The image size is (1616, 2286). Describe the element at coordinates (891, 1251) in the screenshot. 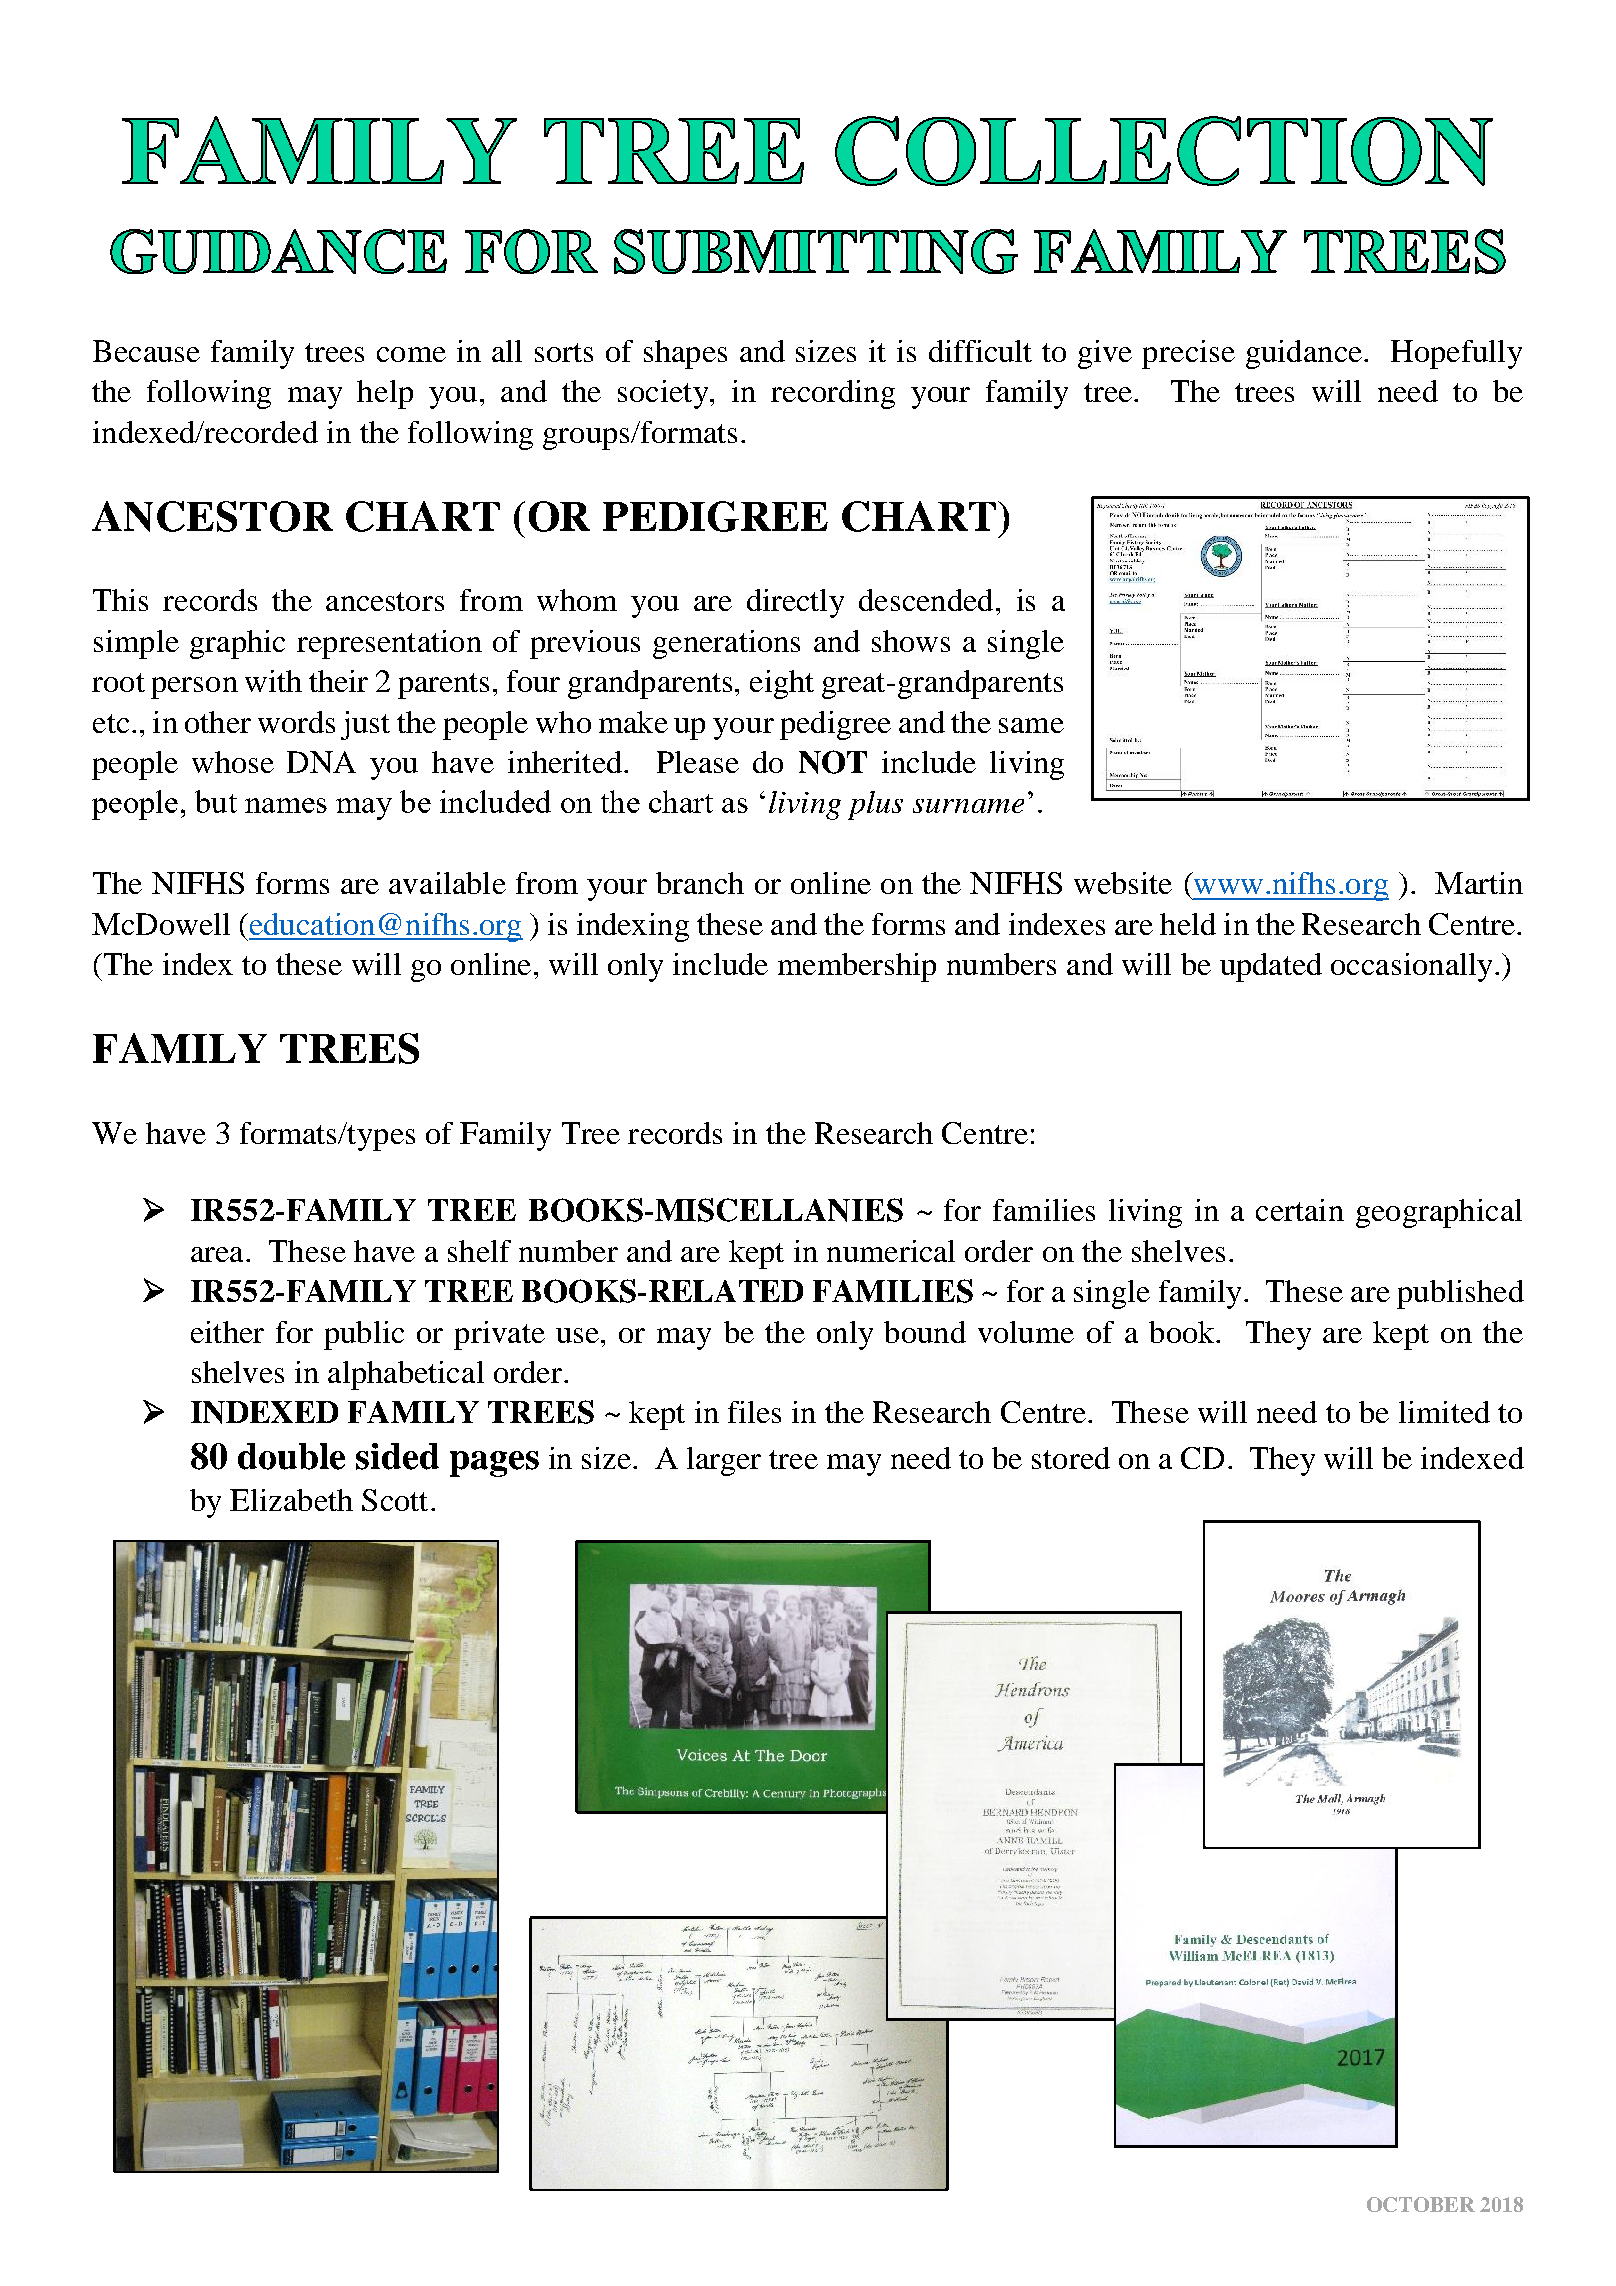

I see `numerical` at that location.
